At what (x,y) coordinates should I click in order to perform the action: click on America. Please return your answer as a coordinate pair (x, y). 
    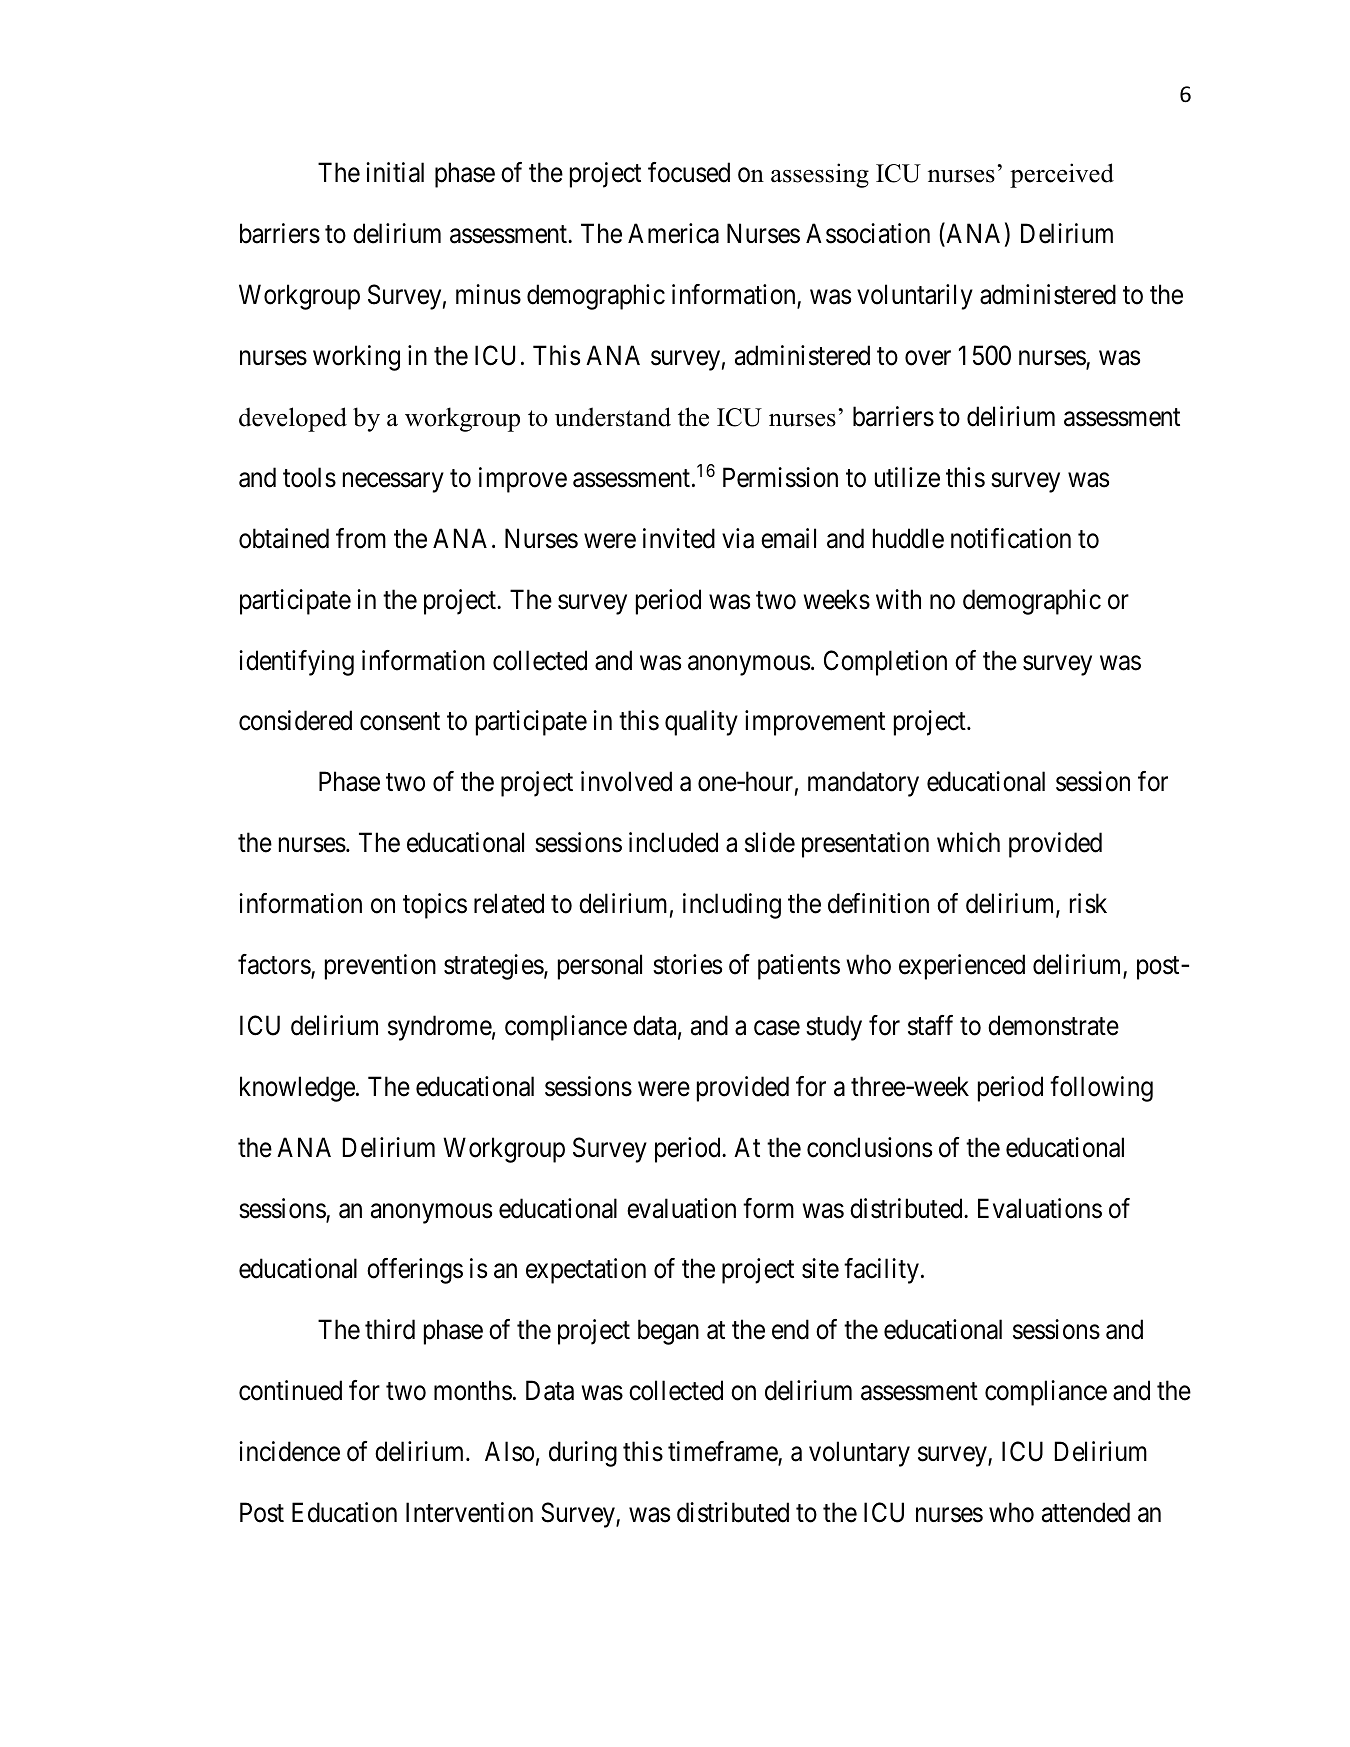
    Looking at the image, I should click on (673, 233).
